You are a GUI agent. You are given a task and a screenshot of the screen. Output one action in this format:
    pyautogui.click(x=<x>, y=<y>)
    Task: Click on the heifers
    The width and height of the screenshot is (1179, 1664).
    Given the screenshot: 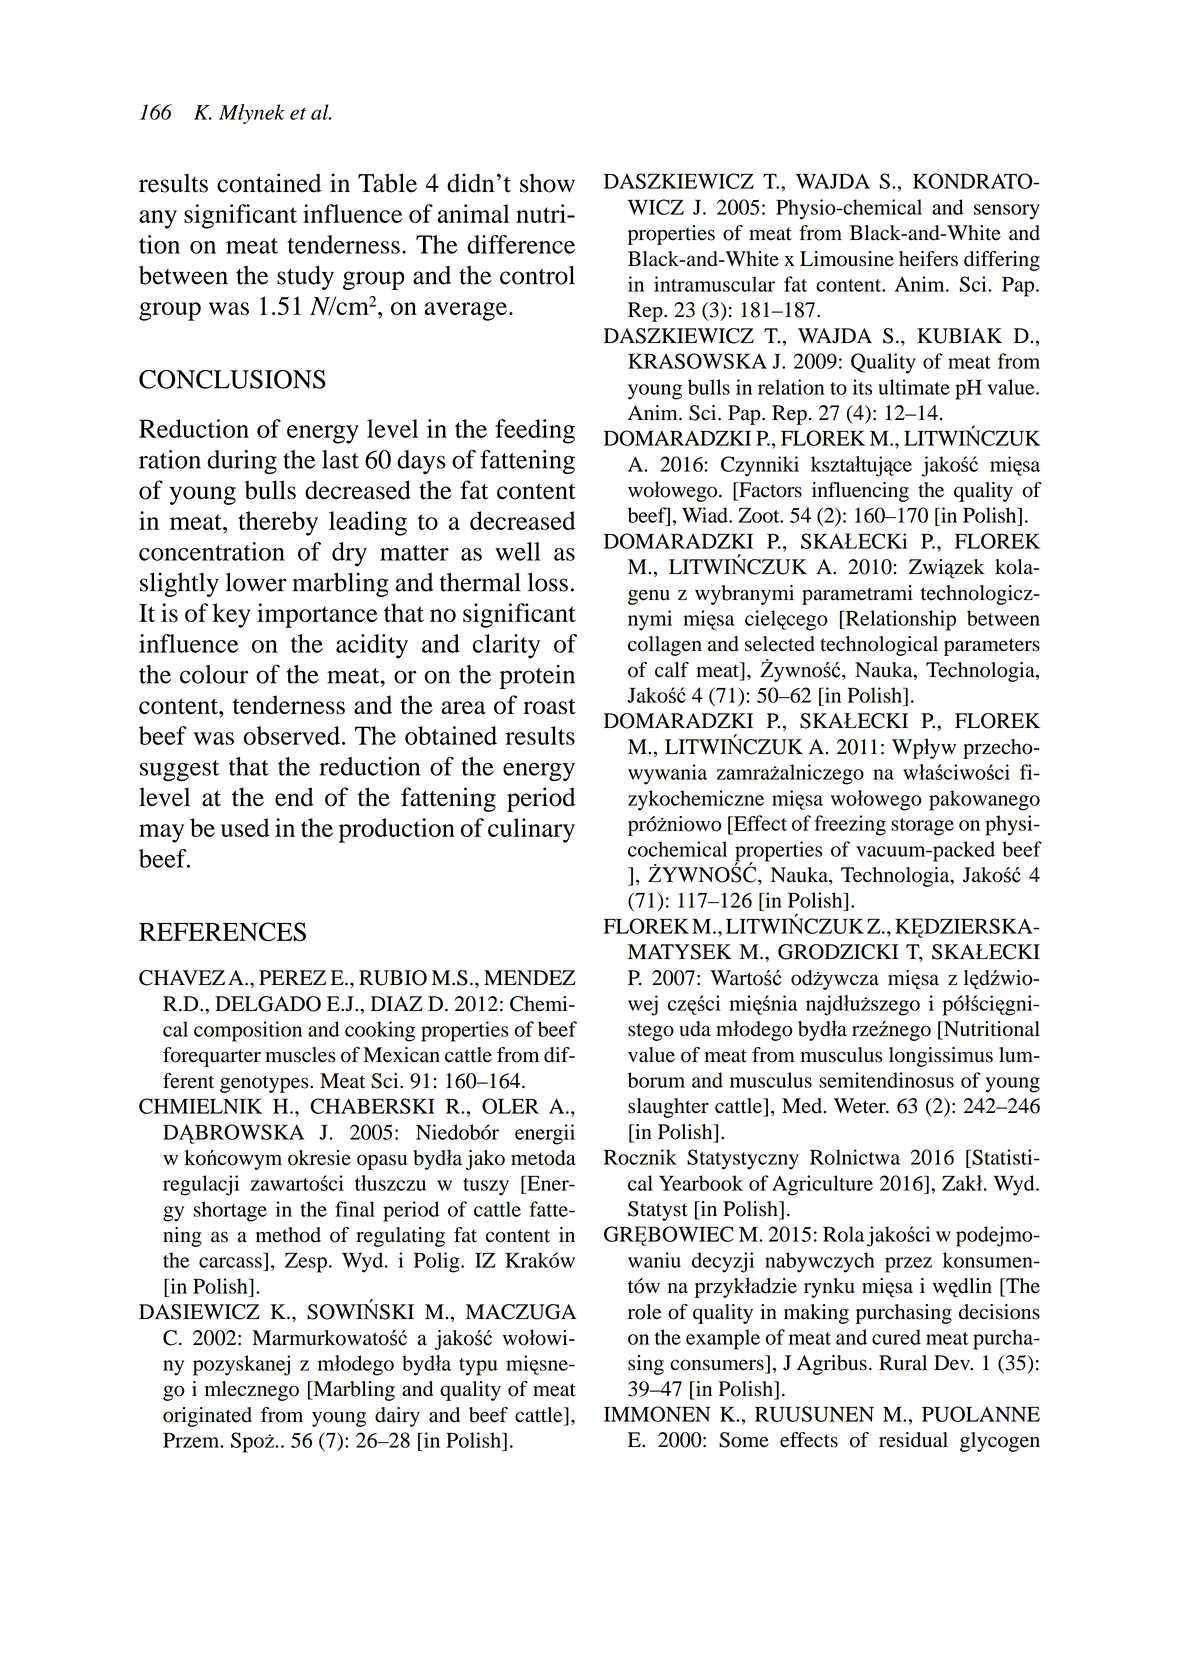 What is the action you would take?
    pyautogui.click(x=928, y=259)
